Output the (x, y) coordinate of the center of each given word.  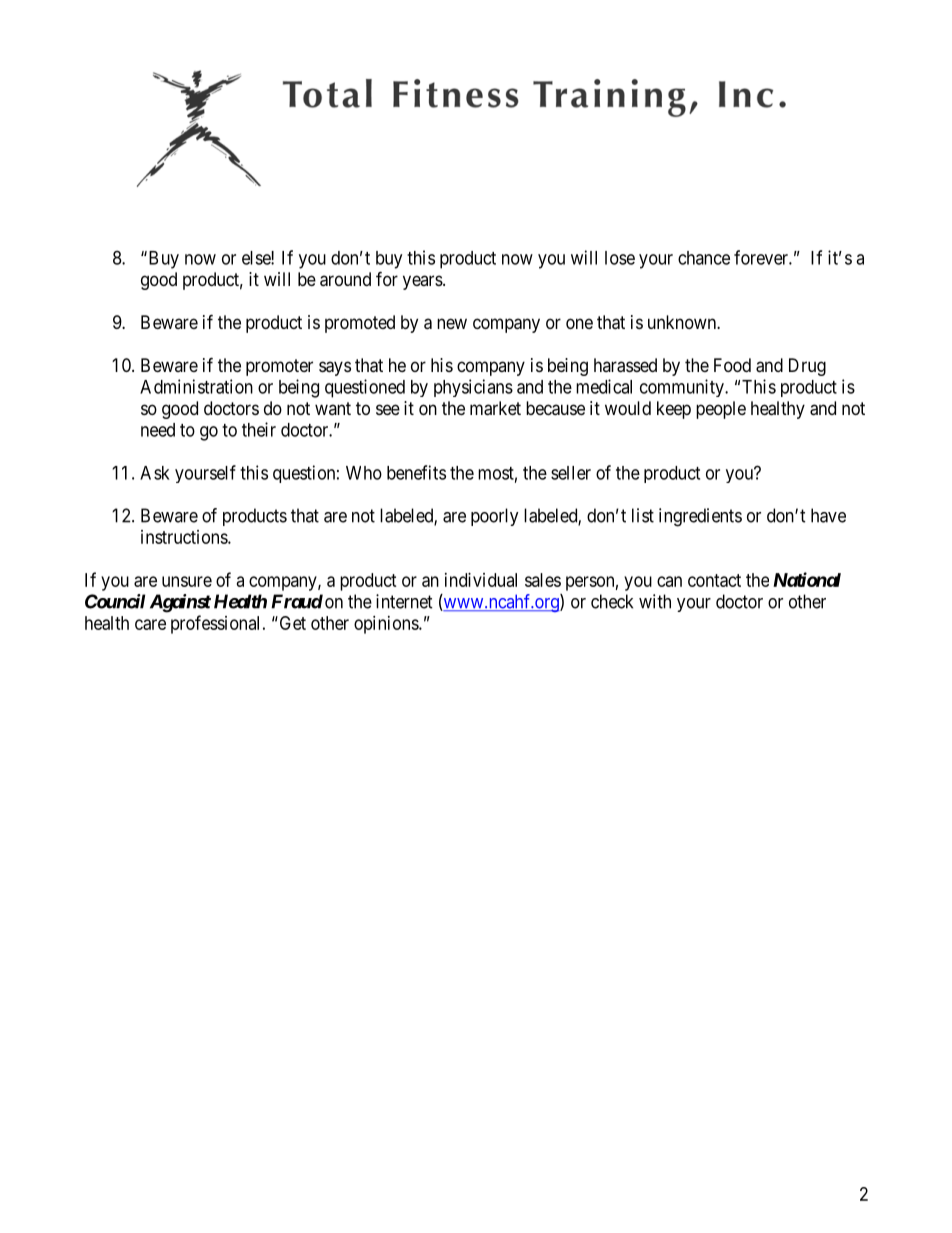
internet (404, 601)
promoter (279, 367)
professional (217, 624)
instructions (185, 537)
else (257, 258)
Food (732, 365)
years (423, 282)
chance (704, 258)
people (721, 410)
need (158, 430)
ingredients (700, 517)
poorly (495, 517)
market (495, 408)
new (452, 323)
